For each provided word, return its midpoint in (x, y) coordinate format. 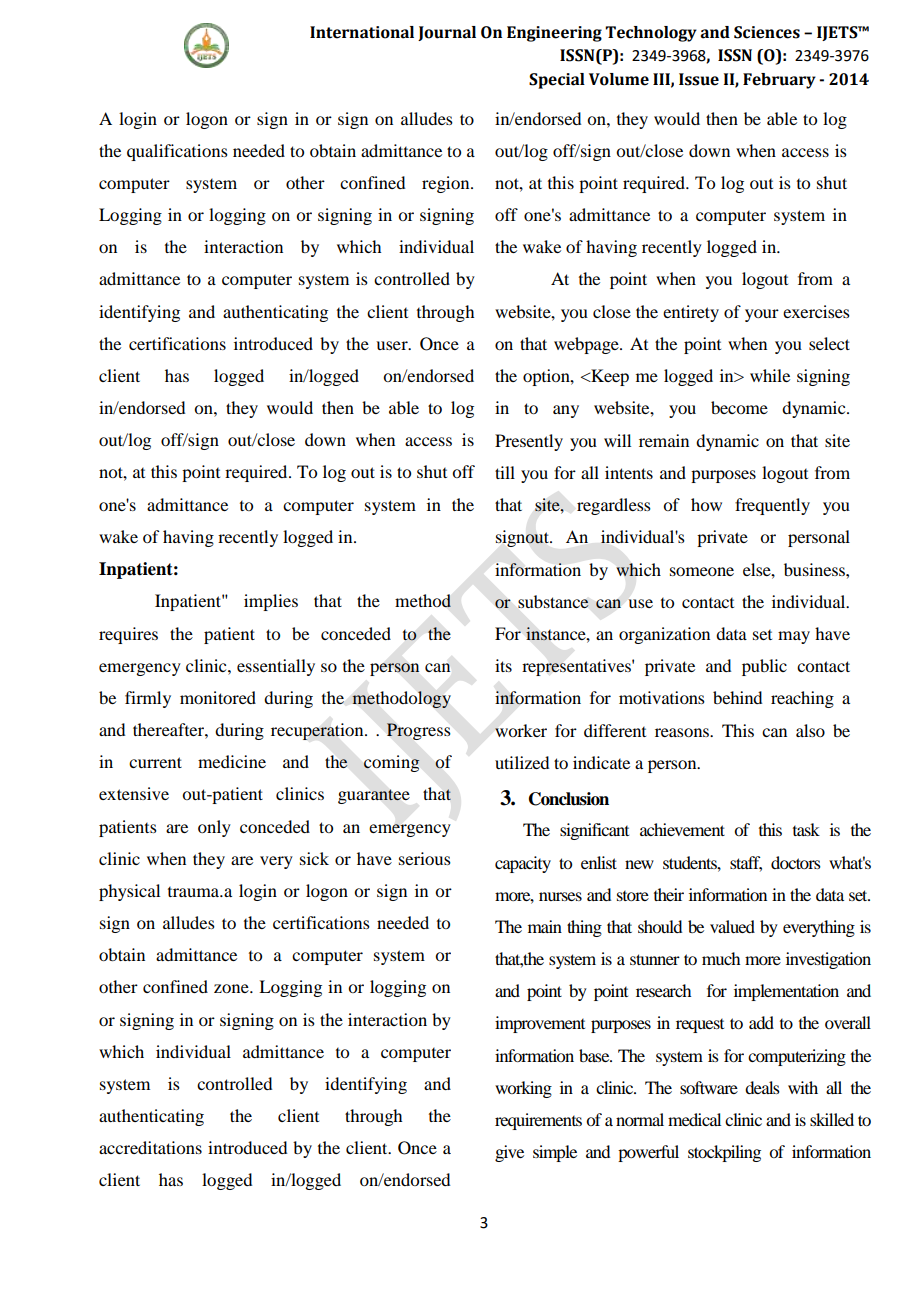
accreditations (150, 1147)
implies (271, 602)
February (779, 81)
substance (553, 601)
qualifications (177, 152)
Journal (447, 33)
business (815, 569)
